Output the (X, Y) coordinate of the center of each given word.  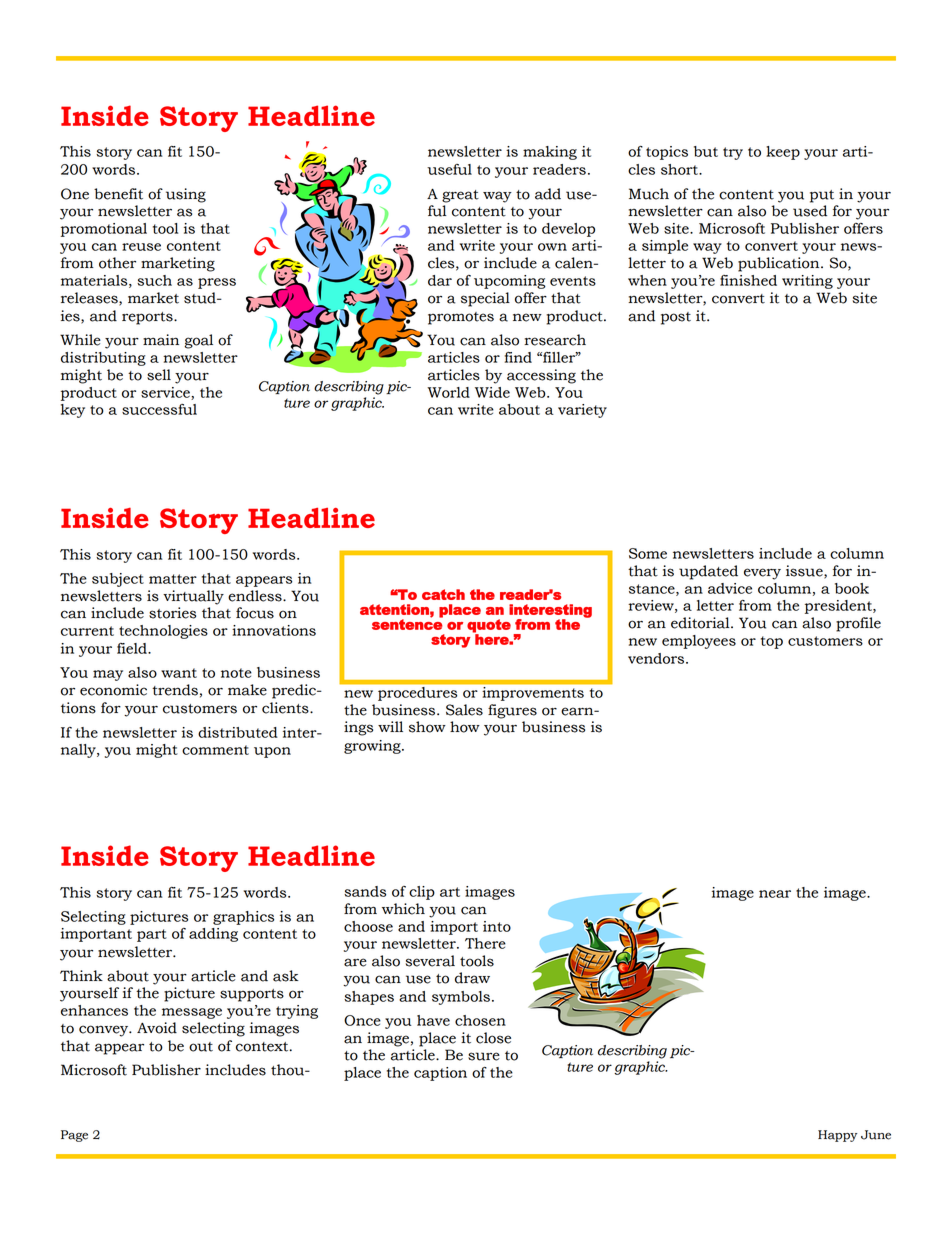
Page (74, 1136)
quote (489, 627)
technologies (163, 632)
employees (699, 642)
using (186, 195)
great (460, 196)
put (822, 196)
